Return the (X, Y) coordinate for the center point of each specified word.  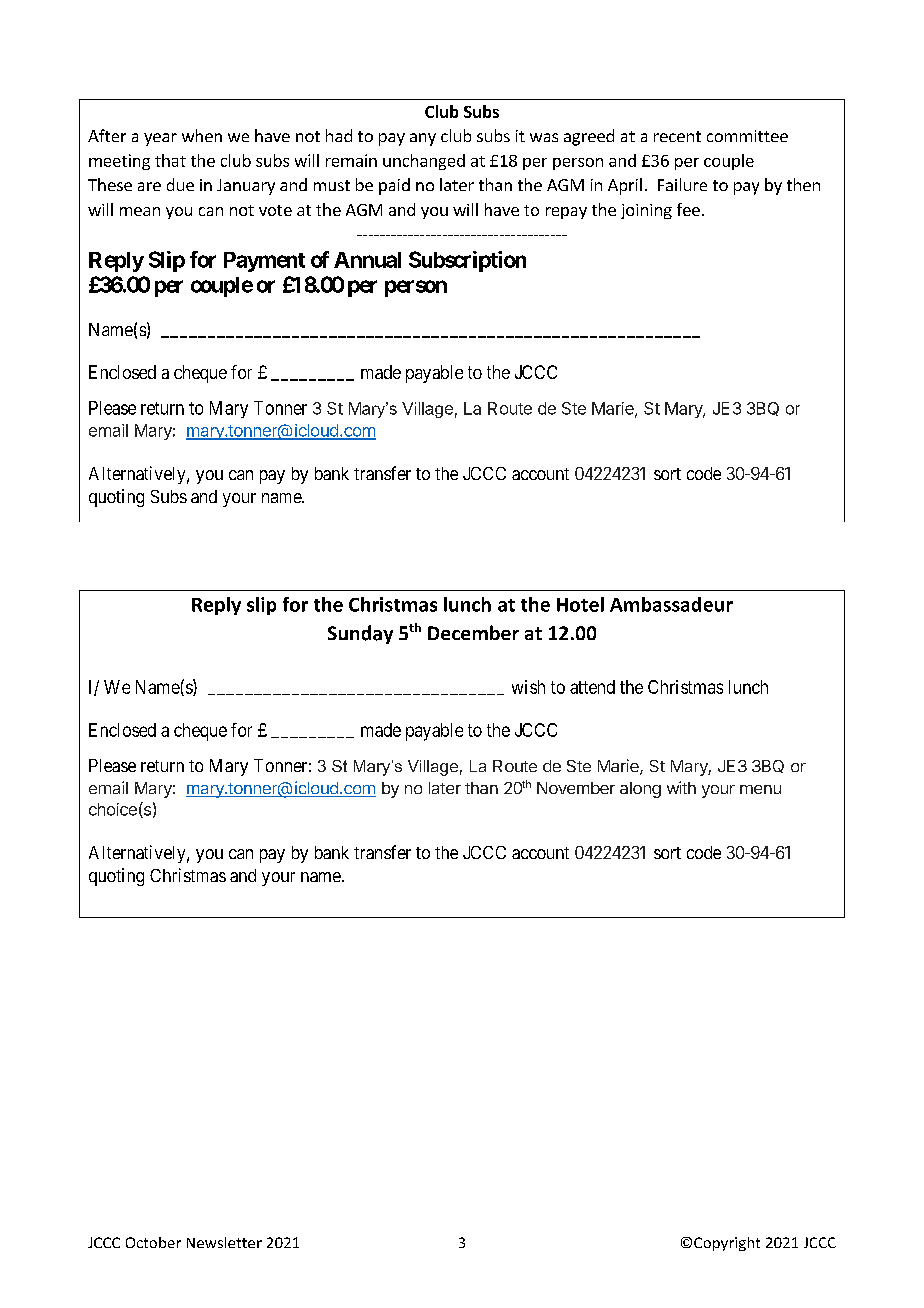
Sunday (360, 634)
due (180, 184)
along (640, 790)
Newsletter (224, 1242)
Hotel (580, 604)
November (576, 788)
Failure (682, 184)
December (473, 632)
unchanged (424, 162)
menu (760, 789)
